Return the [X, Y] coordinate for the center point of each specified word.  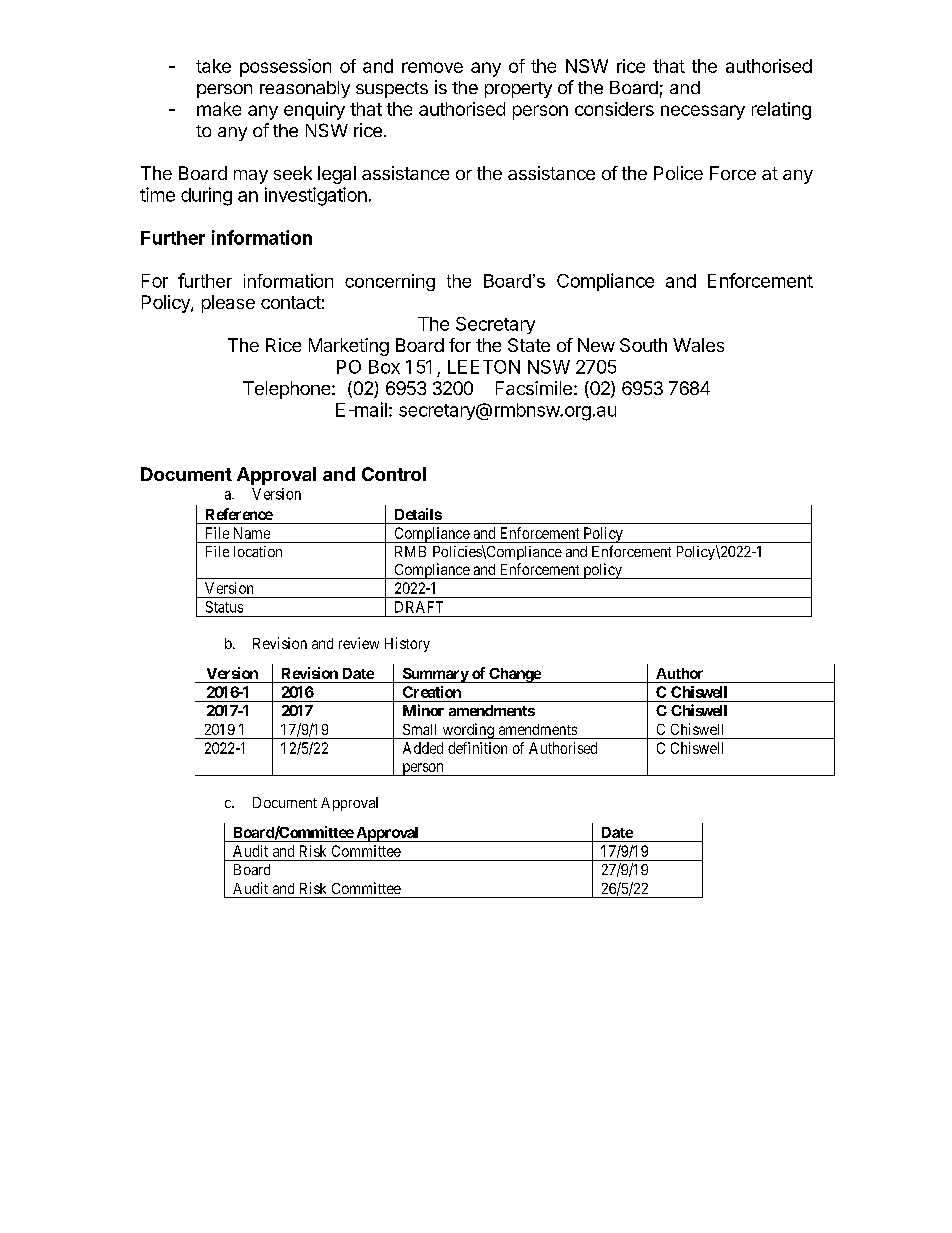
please [228, 304]
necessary [703, 112]
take [213, 66]
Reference [239, 514]
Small [419, 729]
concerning [390, 282]
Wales [698, 345]
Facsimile [534, 388]
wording [468, 731]
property [518, 90]
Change [514, 675]
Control [394, 474]
